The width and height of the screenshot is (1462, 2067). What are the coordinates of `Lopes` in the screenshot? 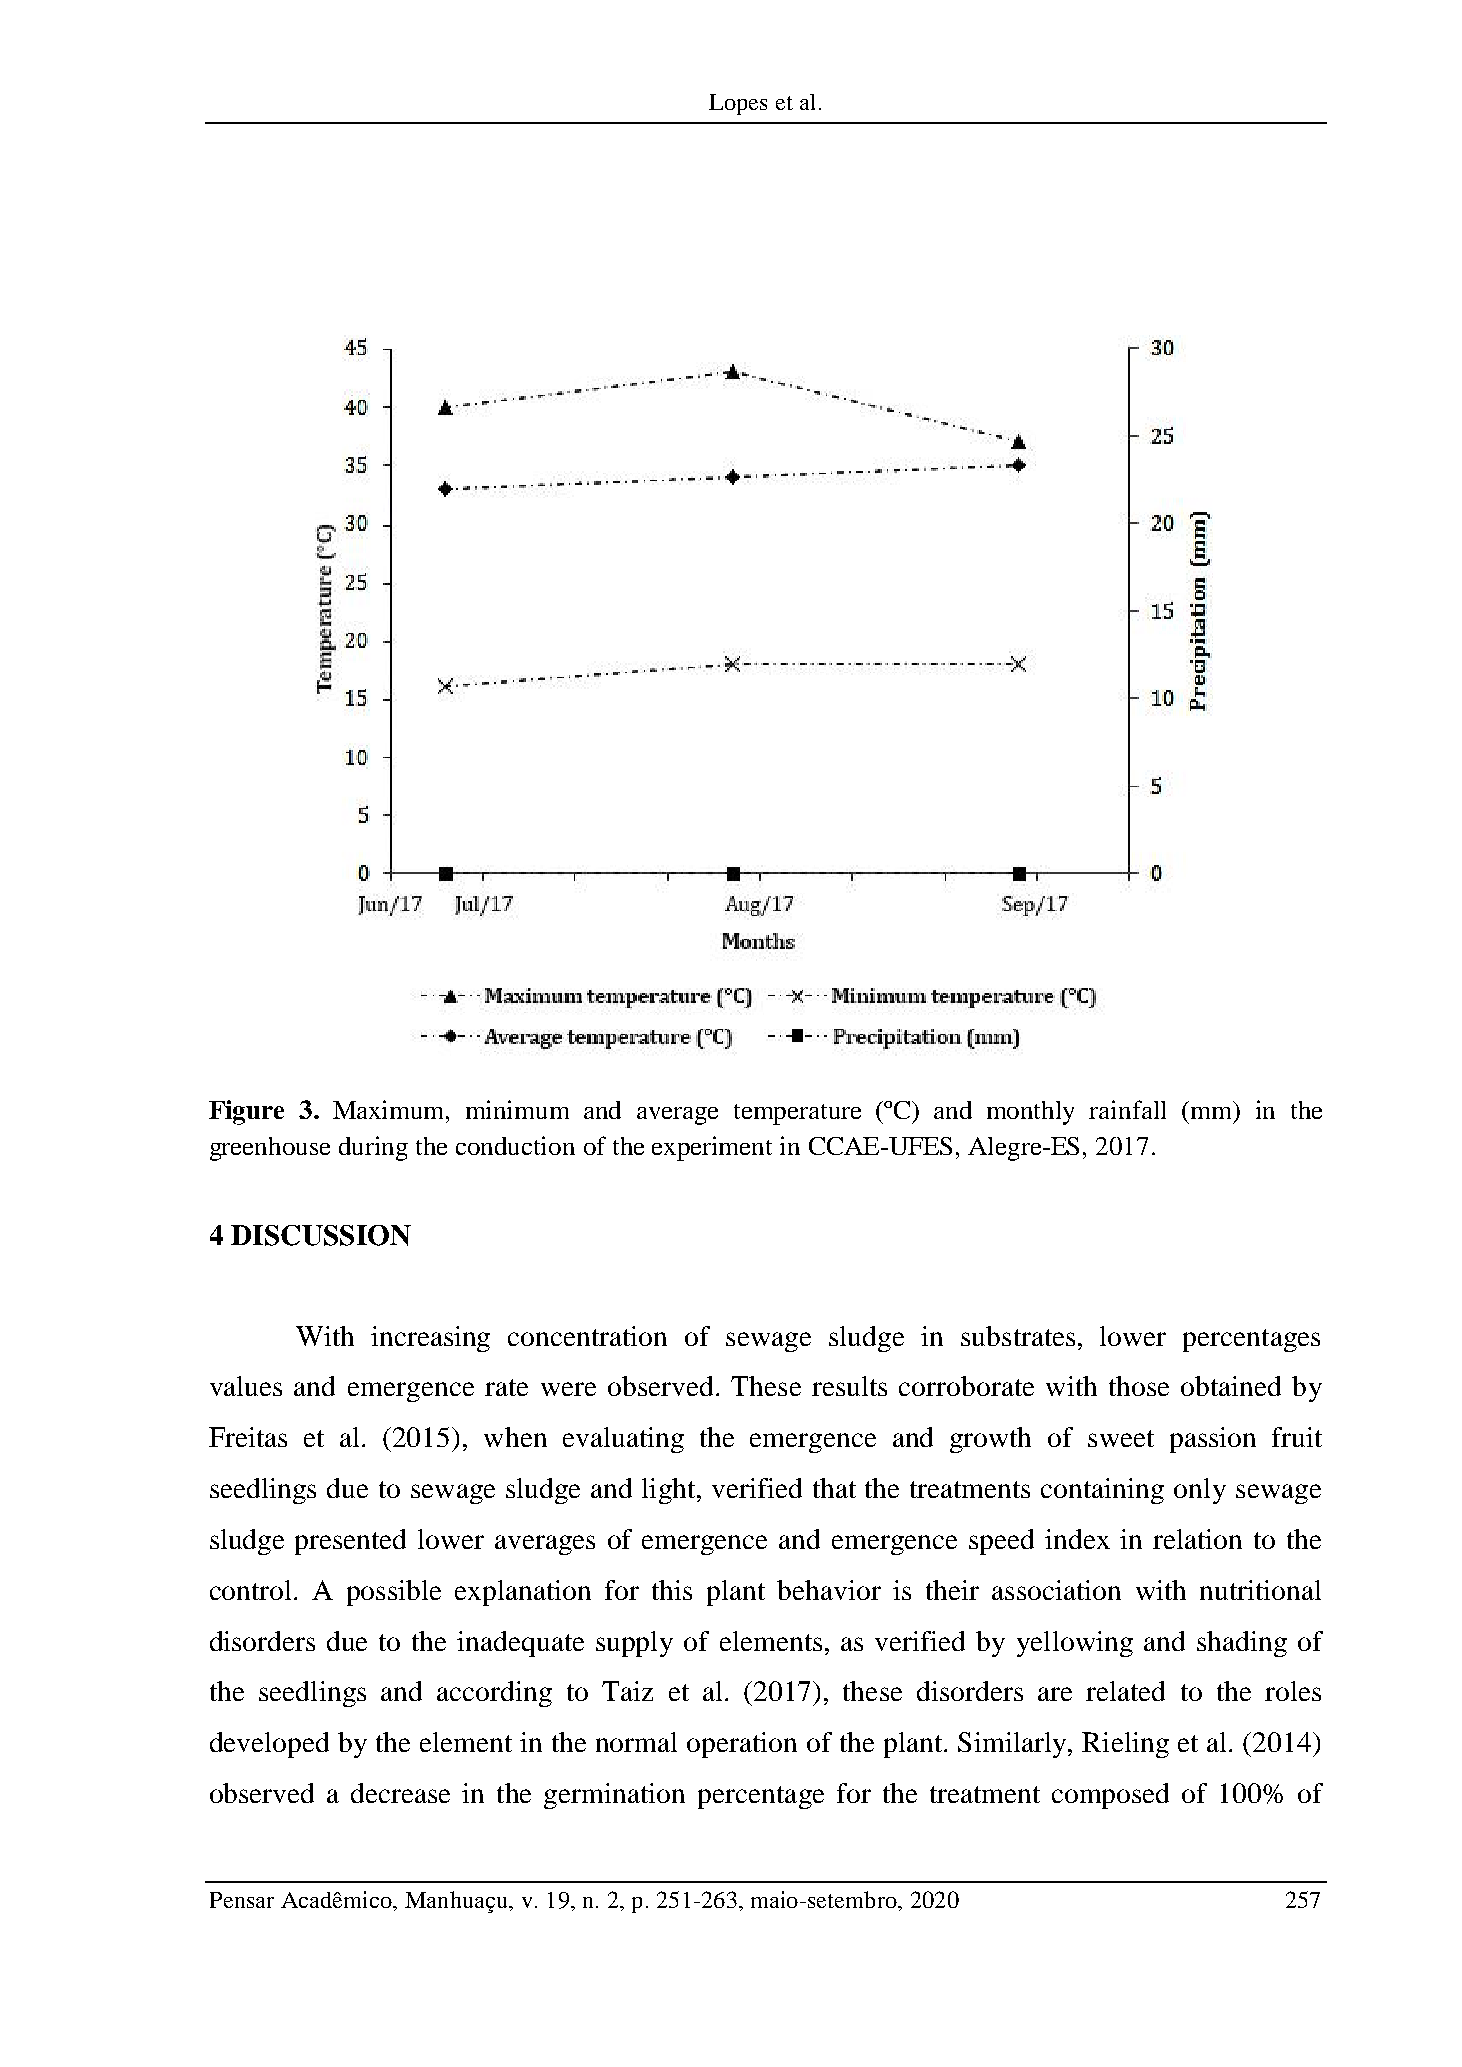 It's located at (738, 104).
